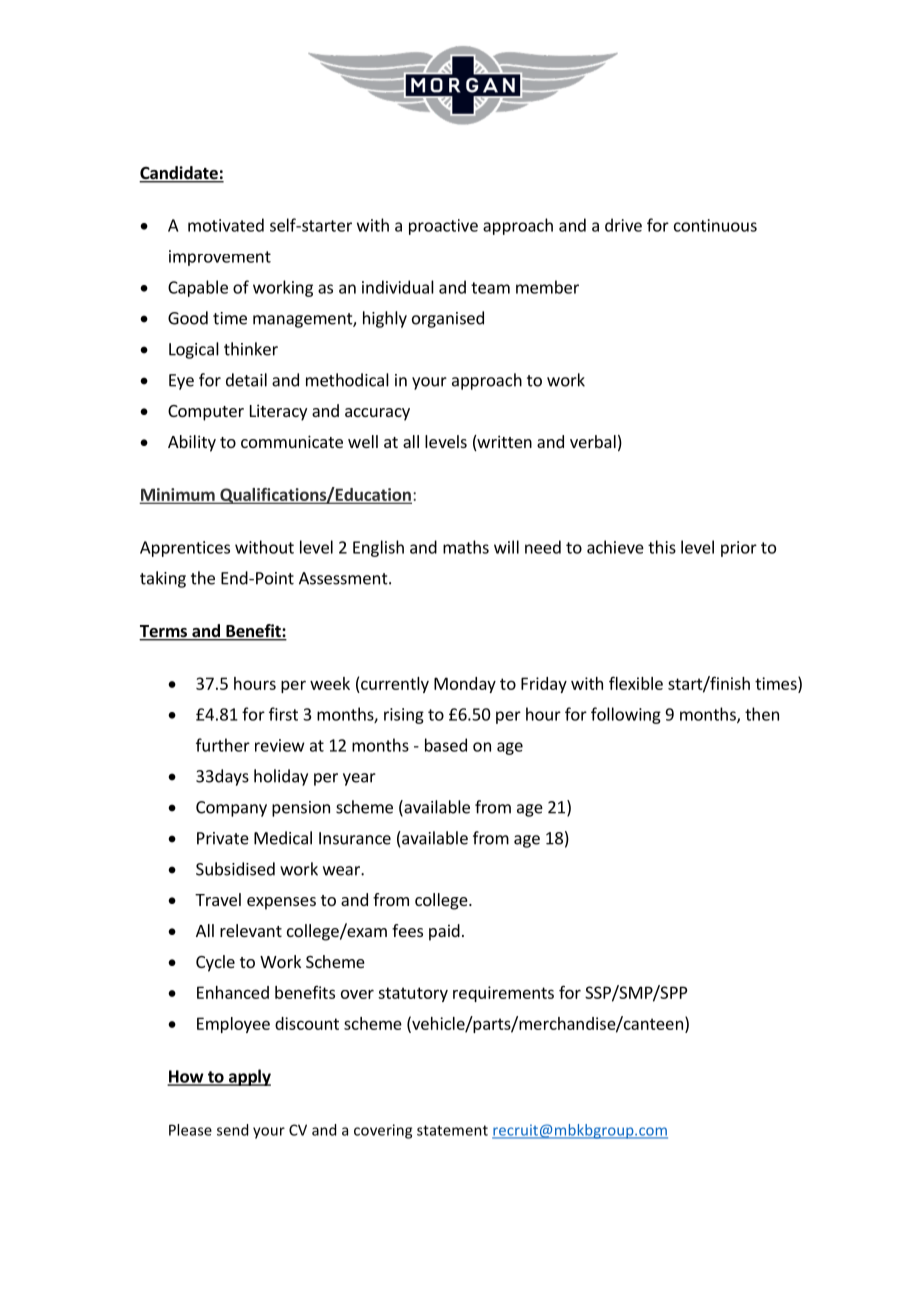 The width and height of the document is (924, 1308). I want to click on proactive, so click(443, 227).
